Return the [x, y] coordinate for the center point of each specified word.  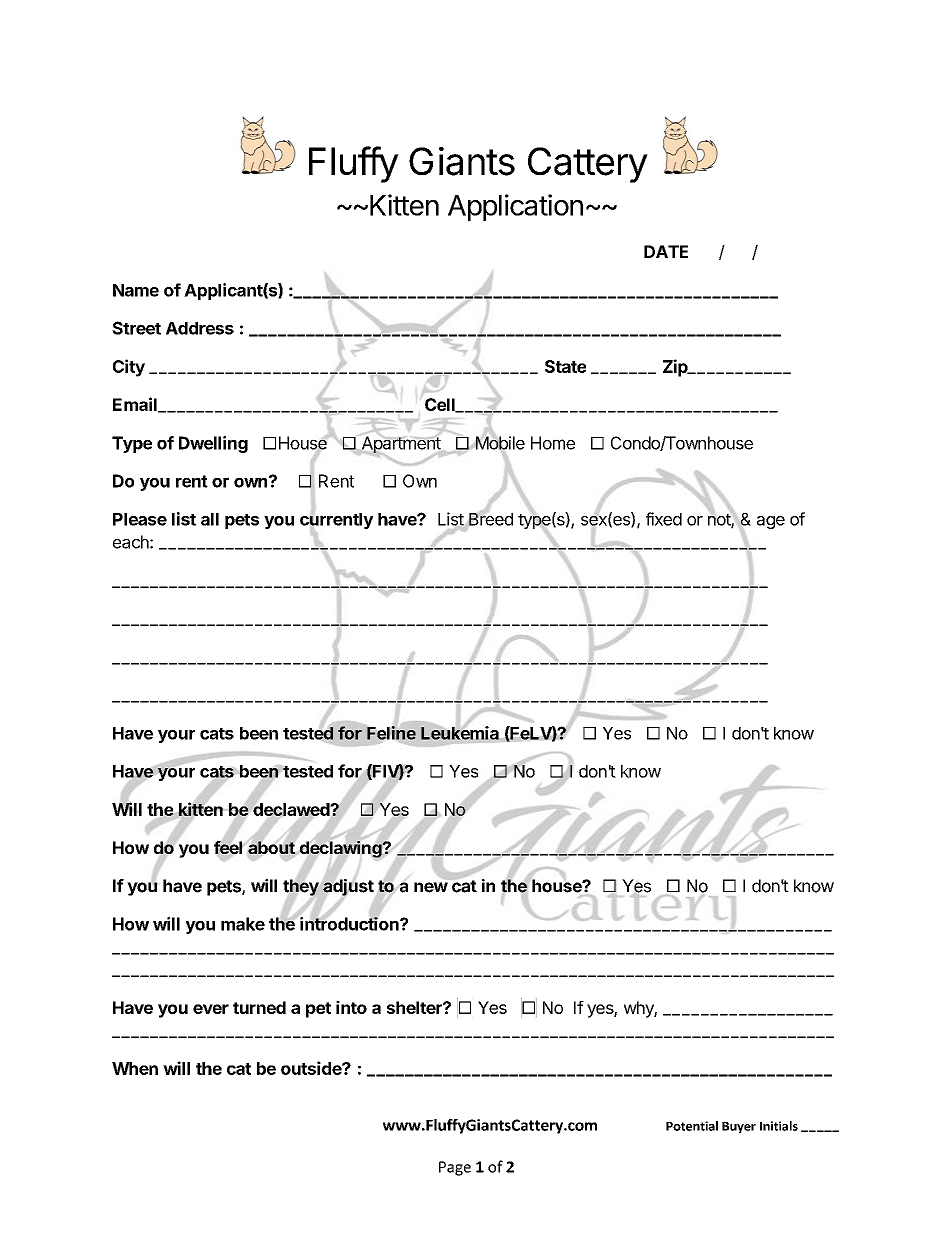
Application [515, 207]
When [135, 1068]
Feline [391, 733]
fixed [664, 519]
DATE [666, 251]
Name [136, 290]
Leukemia [460, 733]
